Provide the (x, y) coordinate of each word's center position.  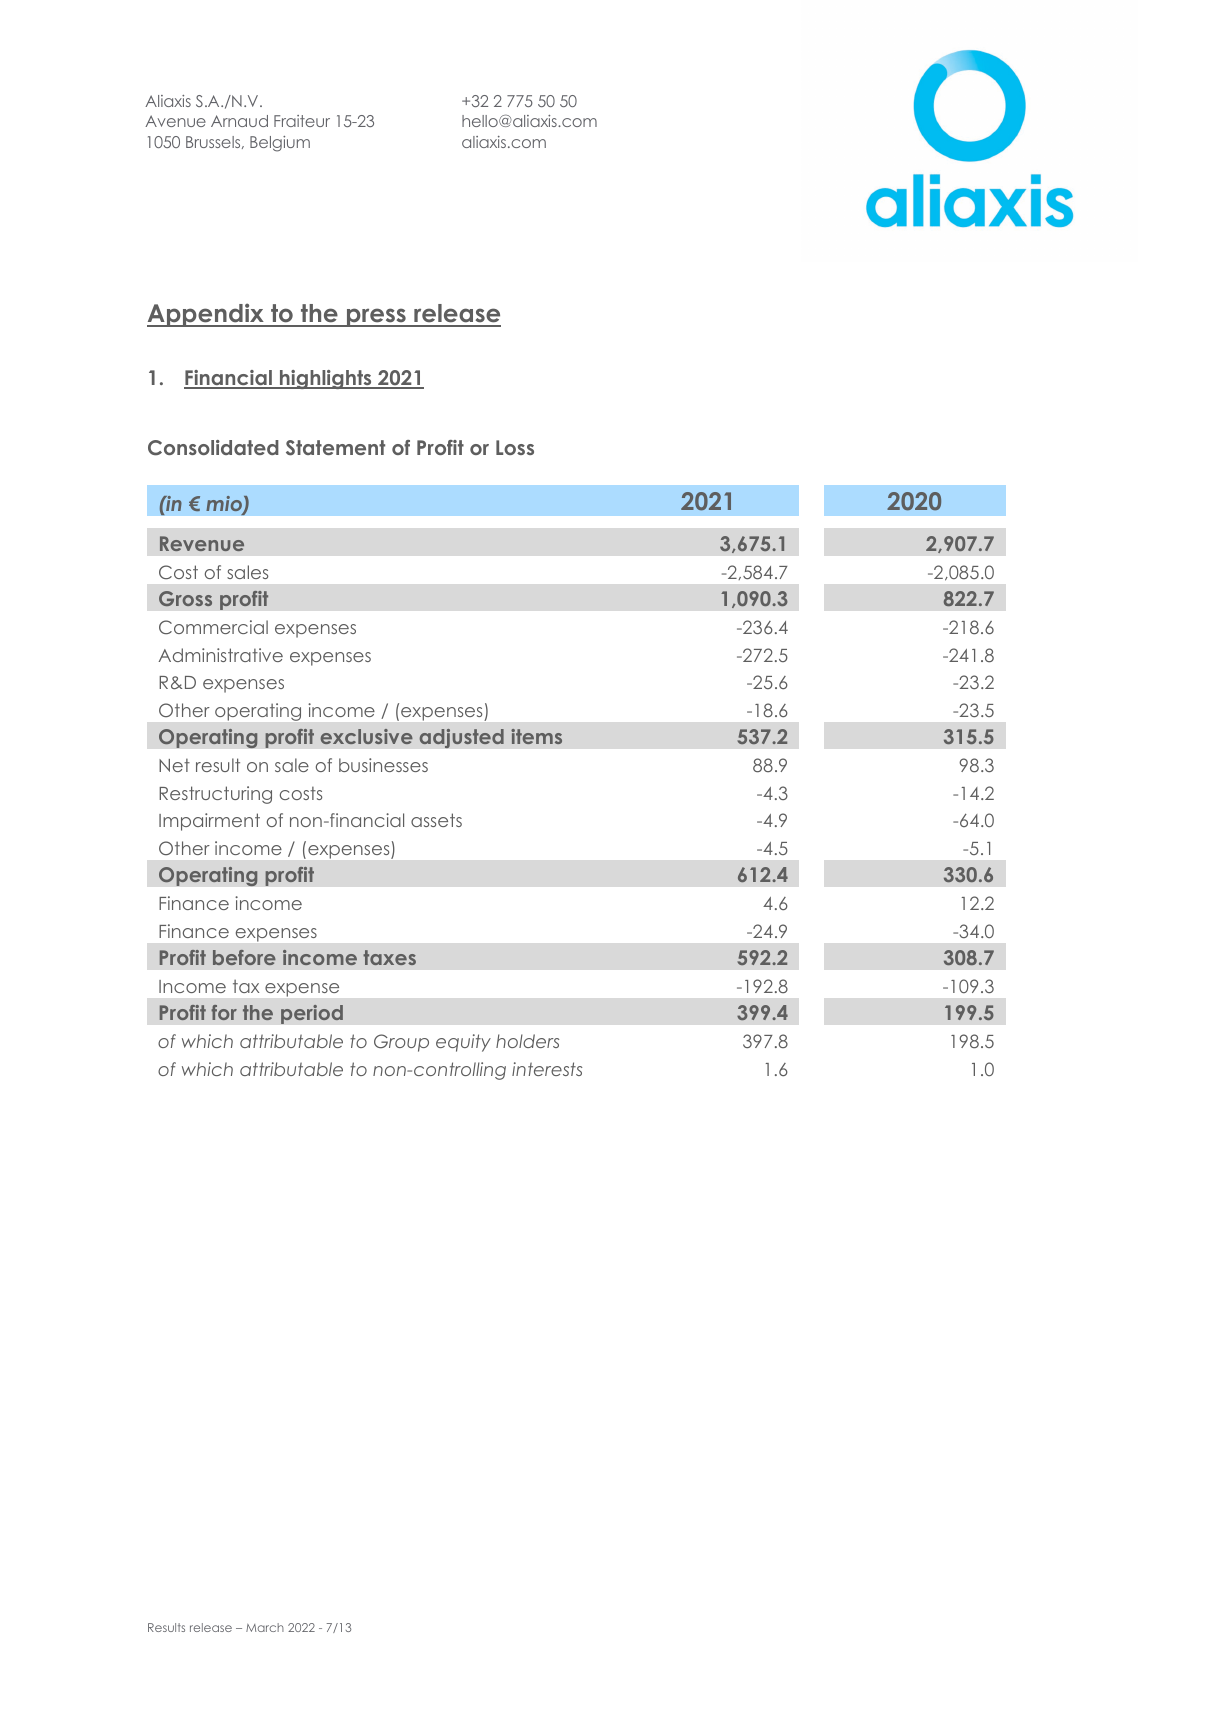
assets (436, 820)
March (265, 1627)
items (536, 736)
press (376, 317)
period (312, 1014)
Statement (335, 448)
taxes (389, 957)
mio (225, 505)
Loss (515, 447)
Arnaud (239, 121)
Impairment (209, 822)
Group (401, 1043)
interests (547, 1069)
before (244, 957)
